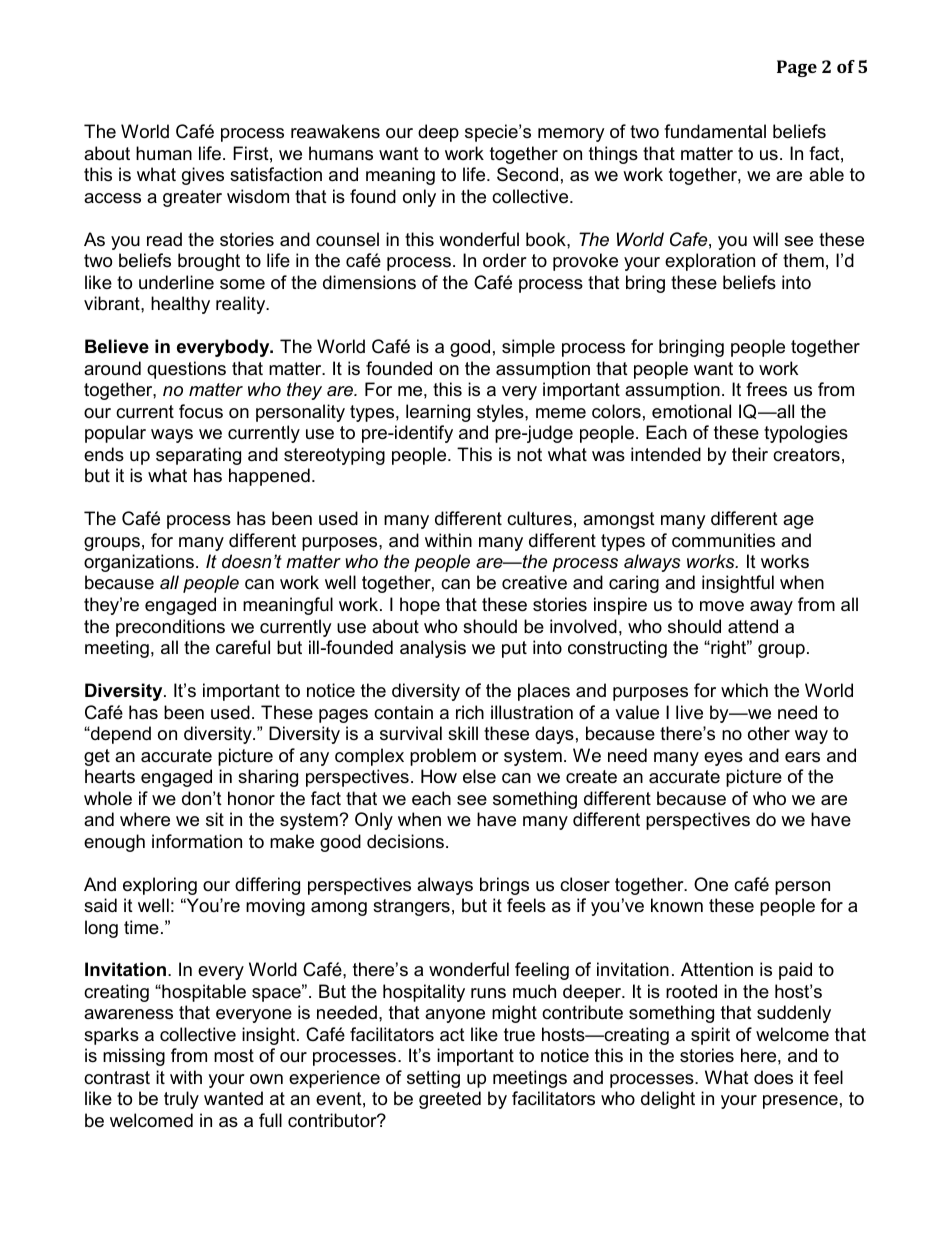  I want to click on honor, so click(251, 798).
